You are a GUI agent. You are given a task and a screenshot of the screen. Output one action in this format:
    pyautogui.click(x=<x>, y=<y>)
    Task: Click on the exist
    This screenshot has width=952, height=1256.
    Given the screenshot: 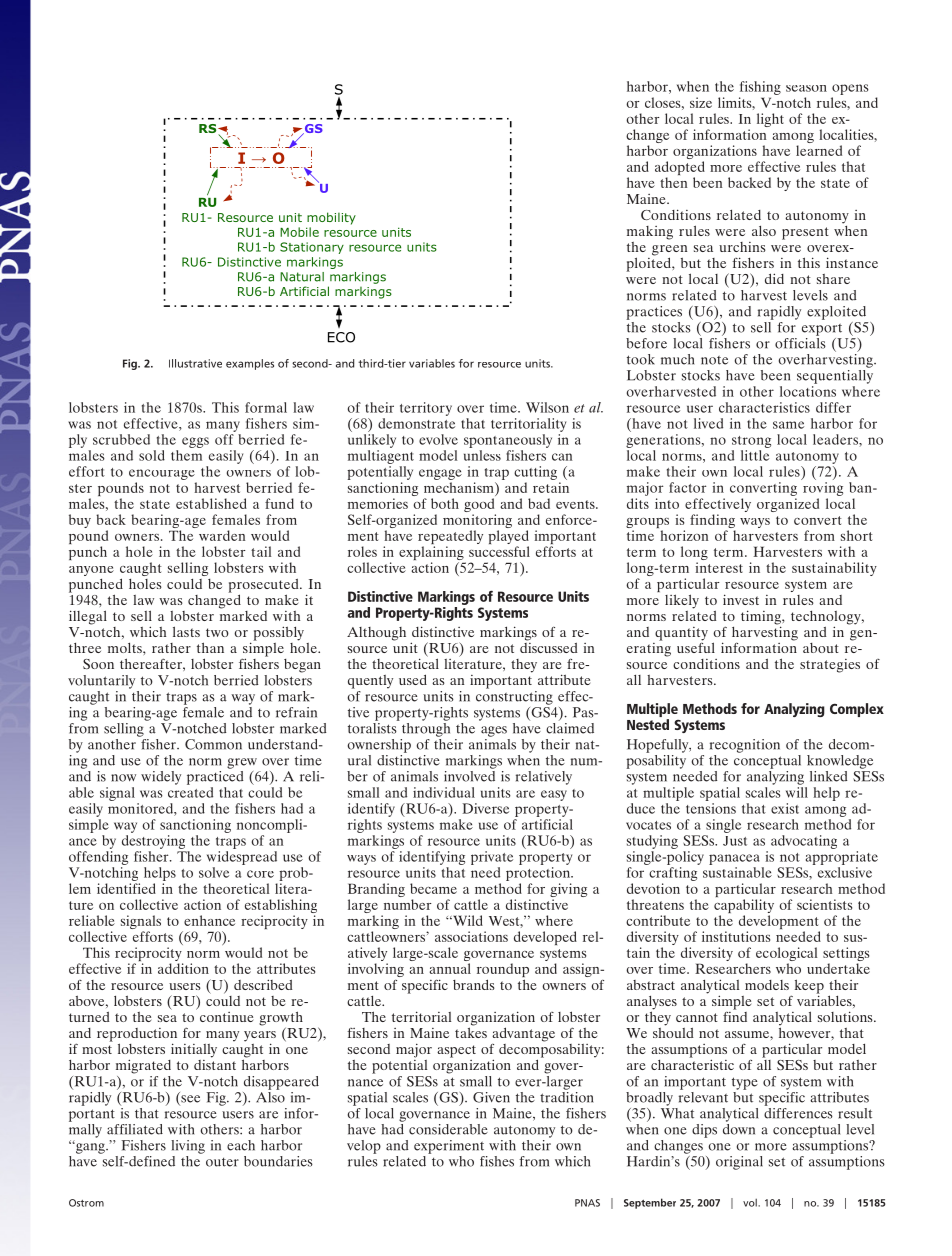 What is the action you would take?
    pyautogui.click(x=785, y=808)
